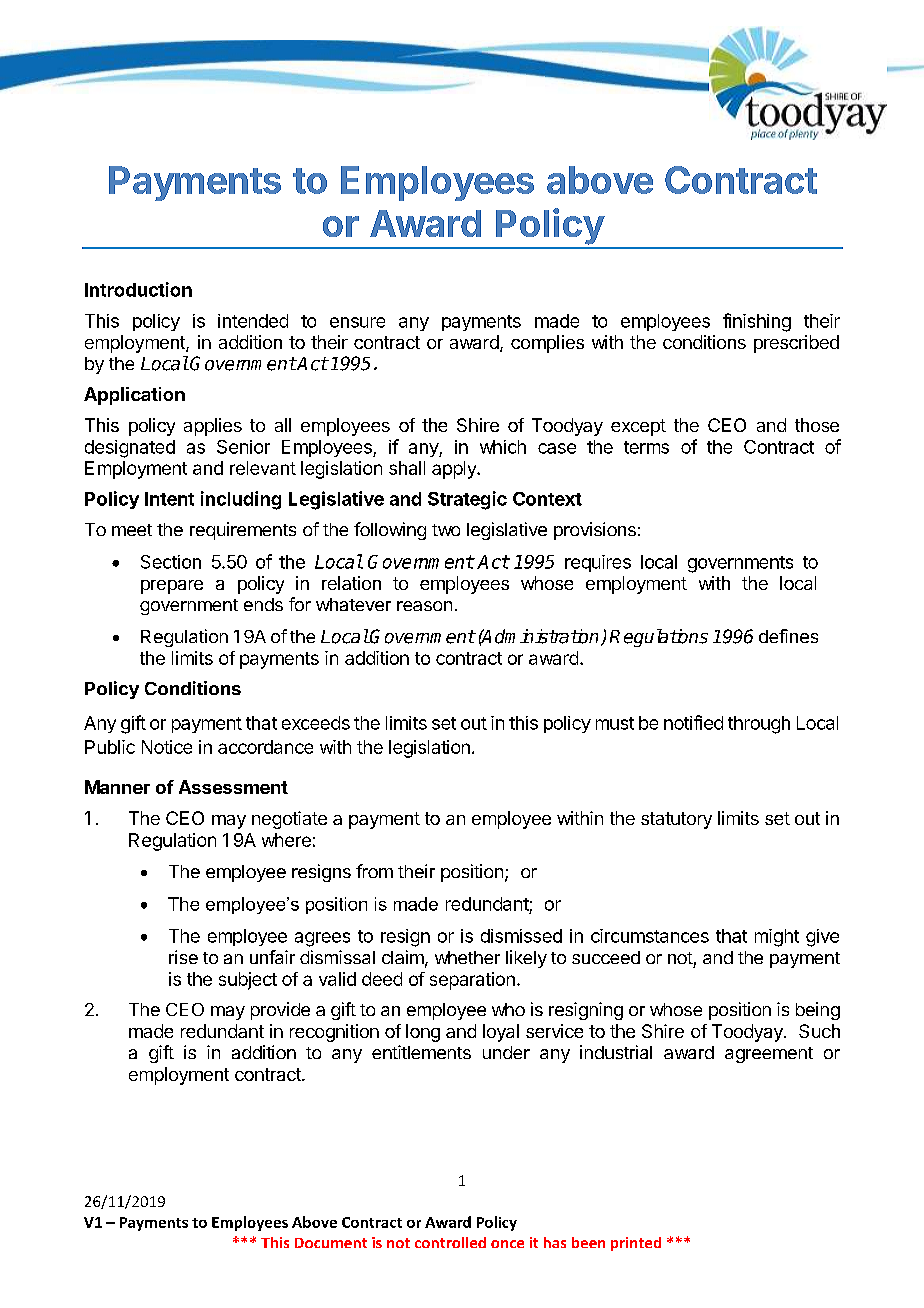  What do you see at coordinates (676, 820) in the document?
I see `statutory` at bounding box center [676, 820].
